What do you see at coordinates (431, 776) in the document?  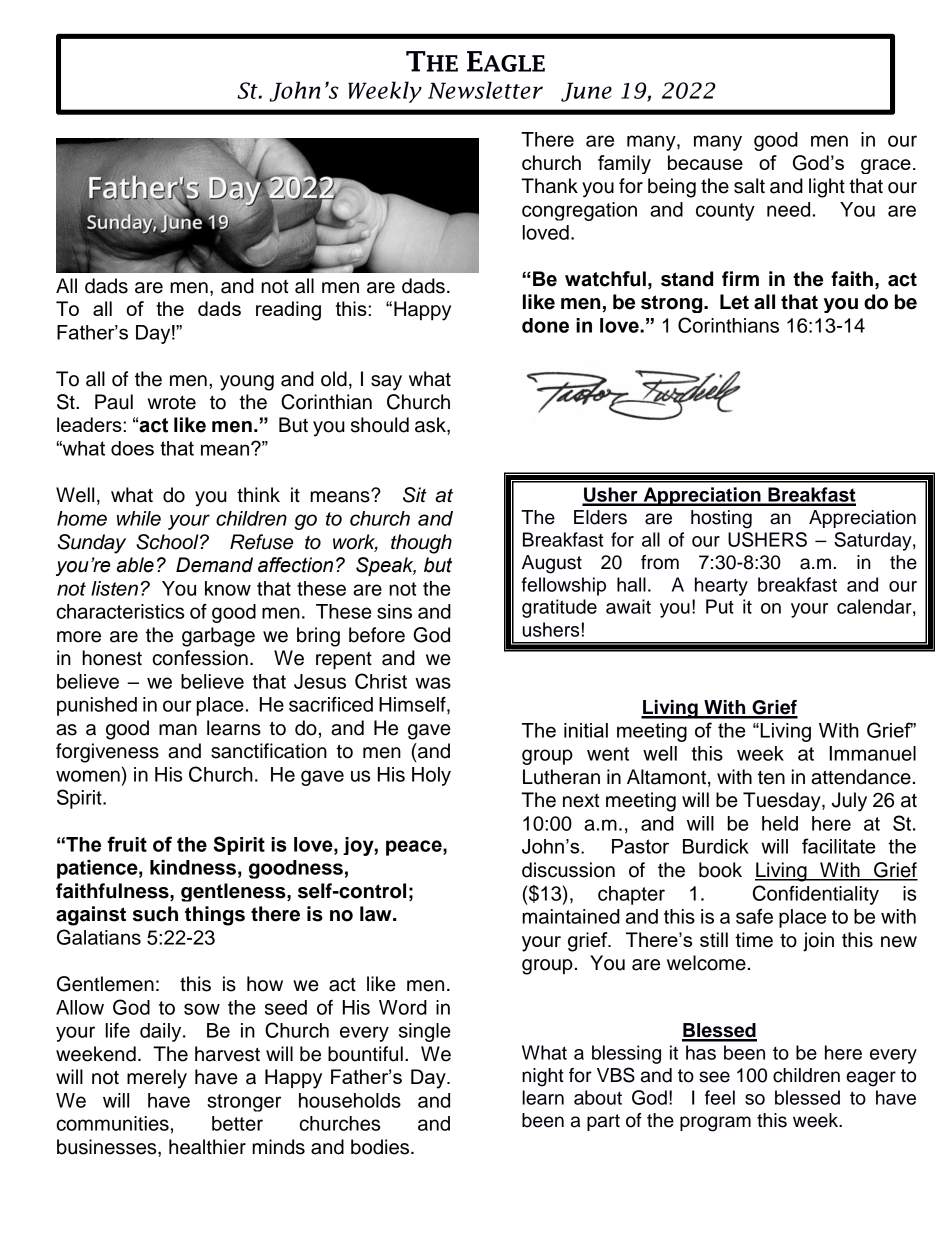 I see `Holy` at bounding box center [431, 776].
